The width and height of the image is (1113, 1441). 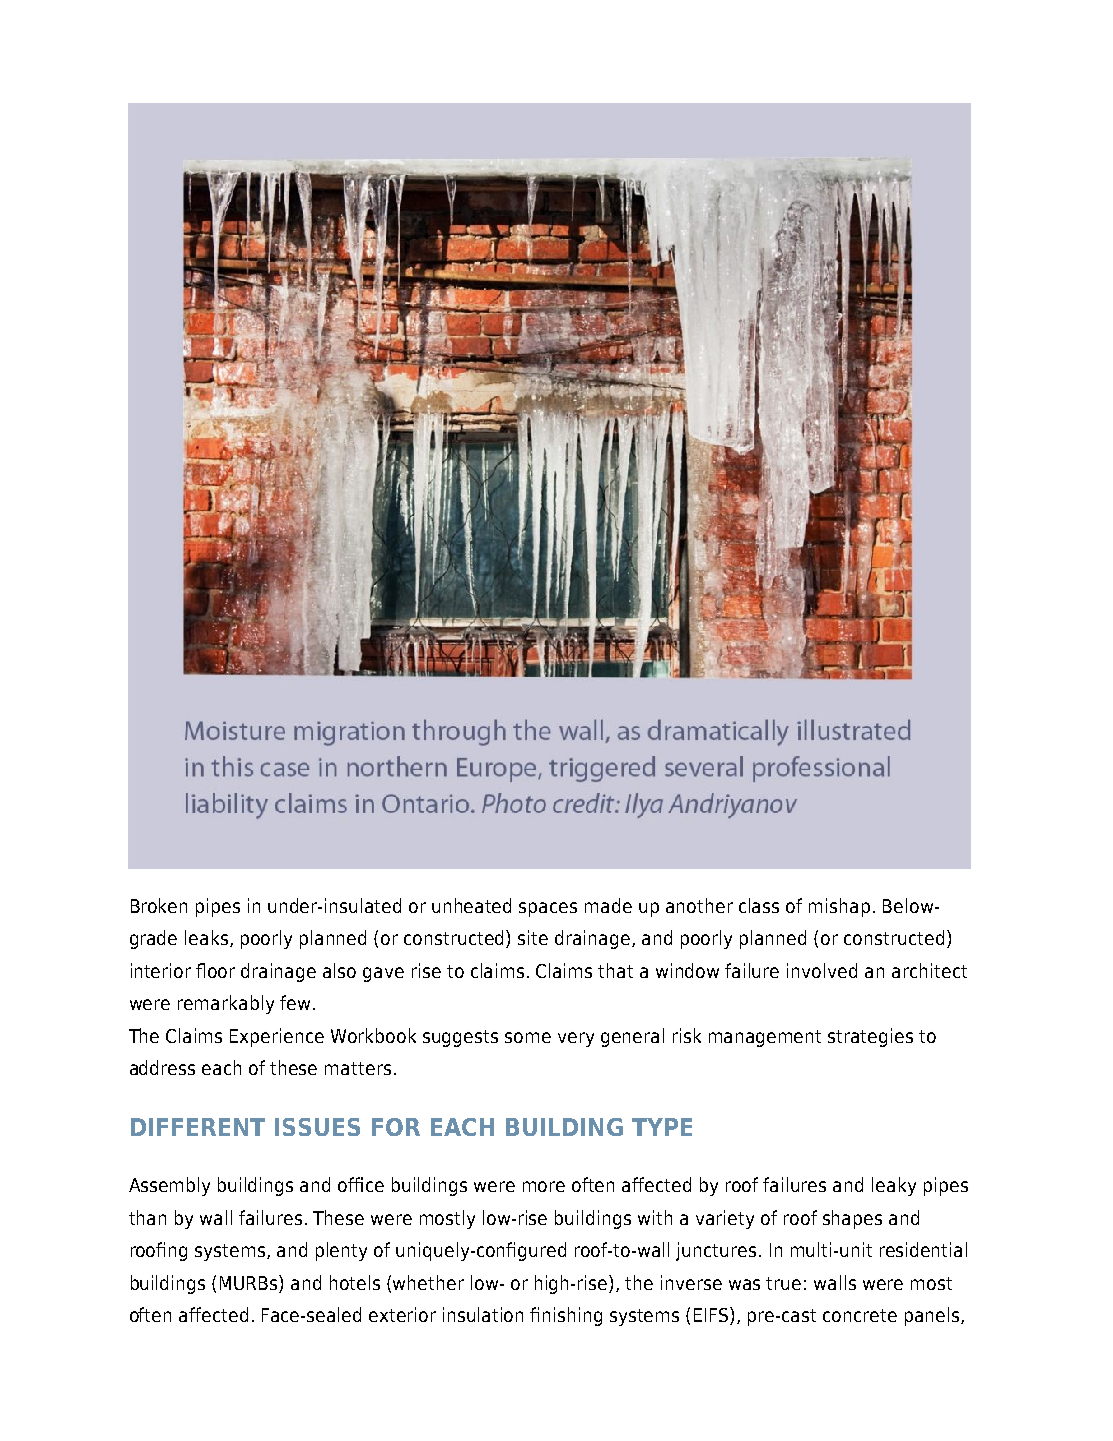 What do you see at coordinates (198, 1127) in the image?
I see `DIFFERENT` at bounding box center [198, 1127].
